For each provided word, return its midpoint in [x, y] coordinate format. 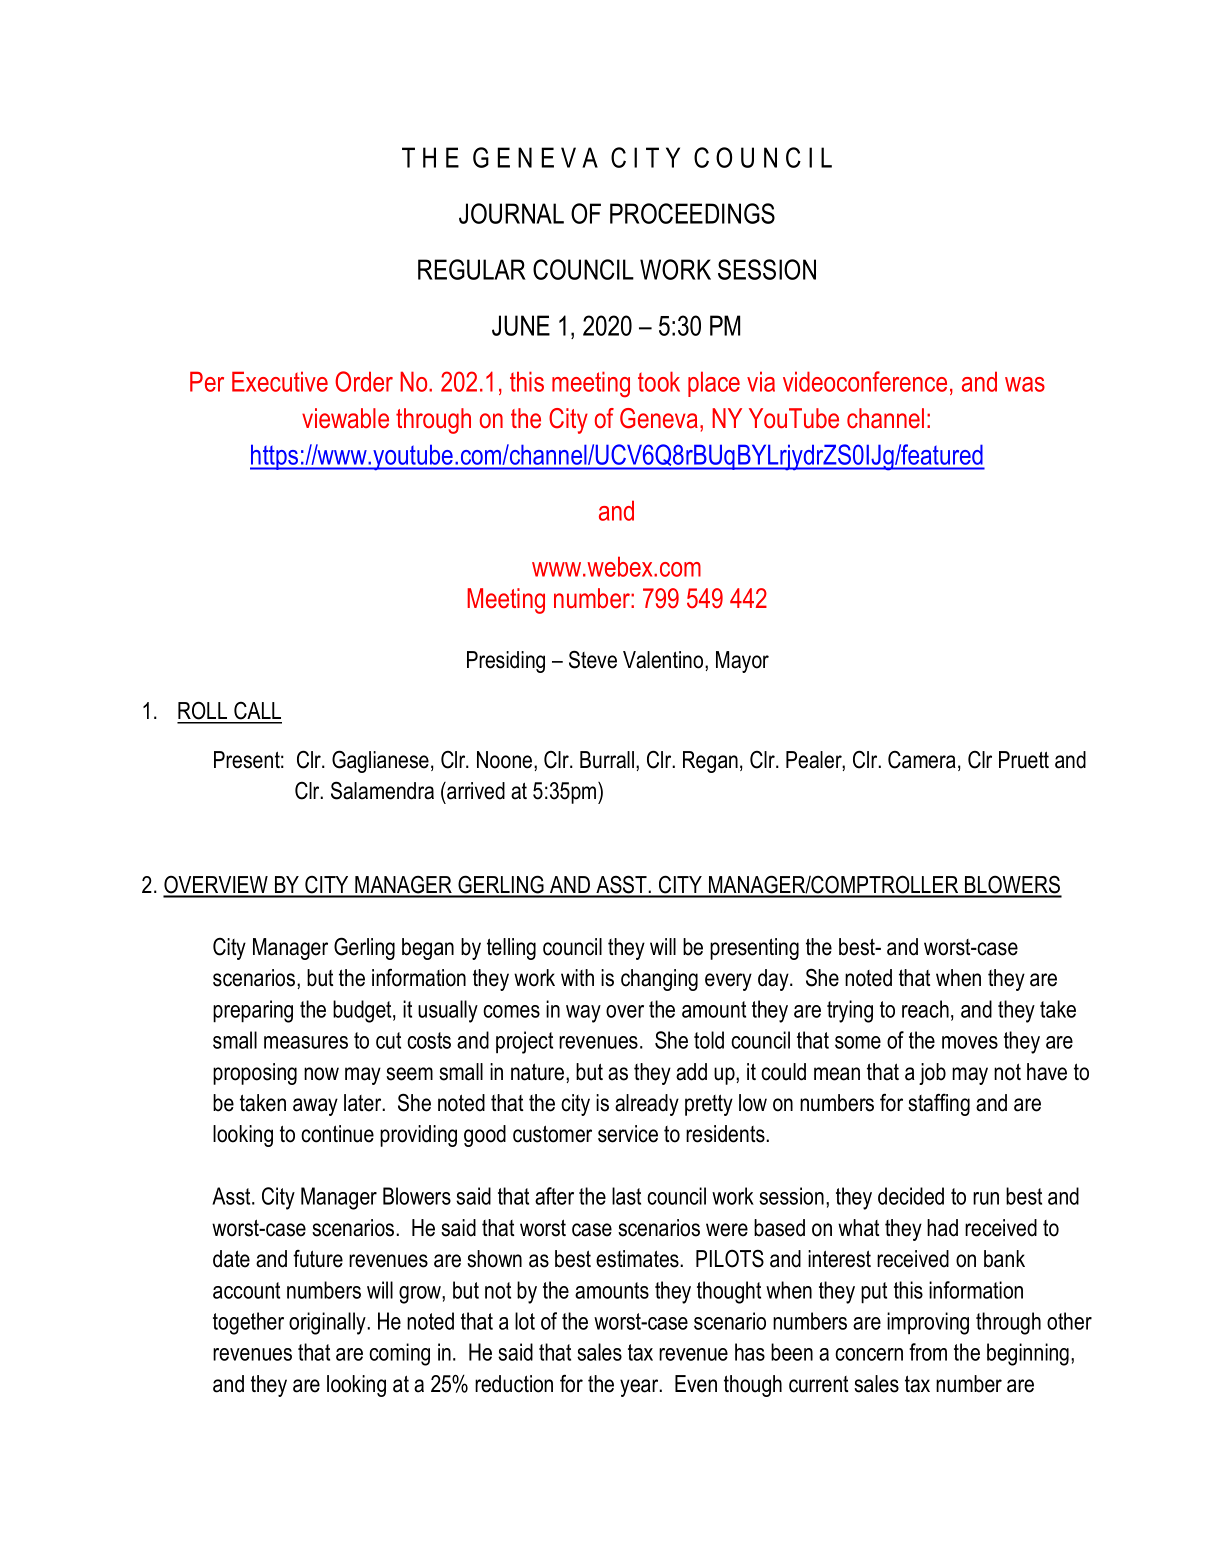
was [1025, 384]
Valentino [664, 660]
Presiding [506, 662]
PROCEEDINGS [692, 213]
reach [925, 1009]
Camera [922, 760]
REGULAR [472, 269]
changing [659, 980]
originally [328, 1323]
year [640, 1388]
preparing [253, 1011]
